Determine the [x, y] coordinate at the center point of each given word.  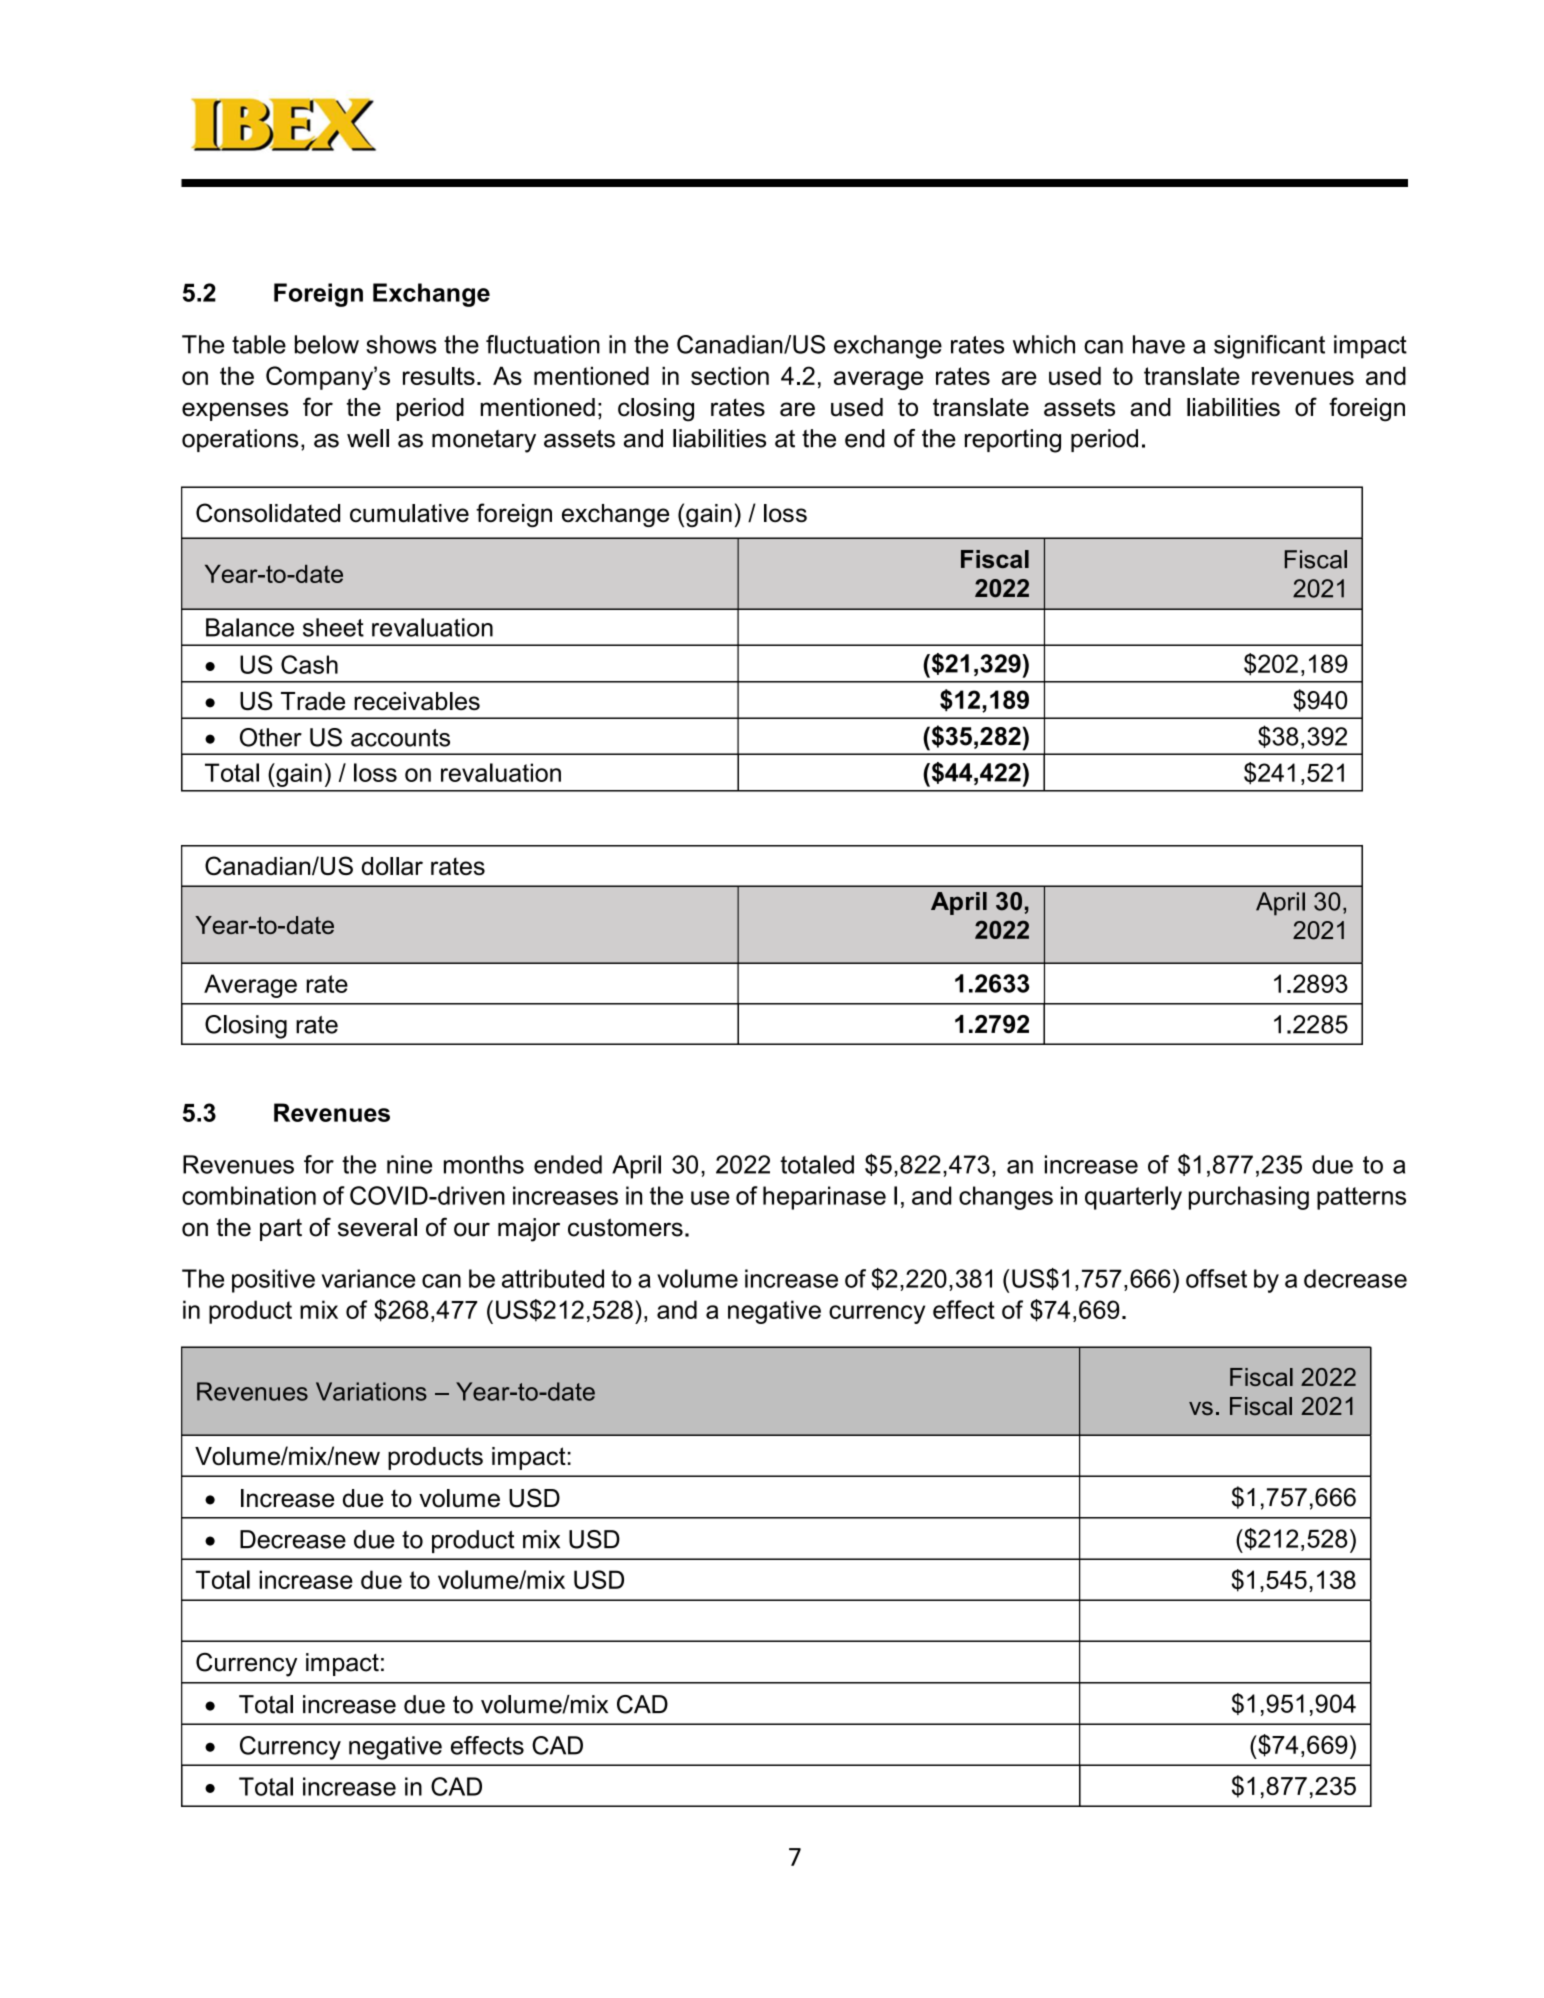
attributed [553, 1278]
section [730, 376]
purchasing [1249, 1198]
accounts [400, 738]
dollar [392, 866]
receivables [417, 701]
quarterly [1133, 1198]
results [439, 376]
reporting [1013, 441]
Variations [371, 1391]
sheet [333, 627]
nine [409, 1164]
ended [568, 1164]
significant [1269, 347]
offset [1216, 1278]
